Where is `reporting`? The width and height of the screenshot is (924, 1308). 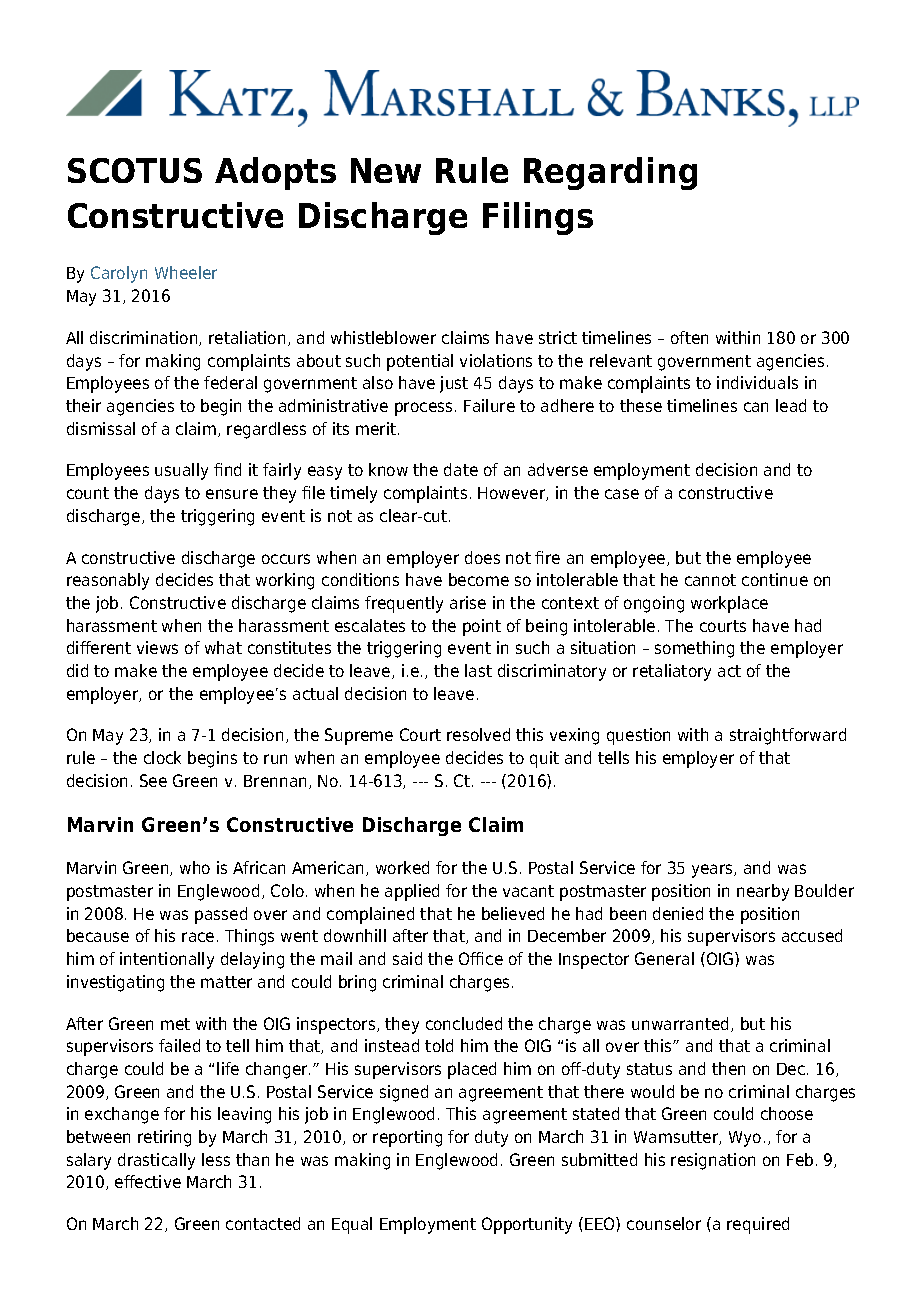
reporting is located at coordinates (407, 1138).
